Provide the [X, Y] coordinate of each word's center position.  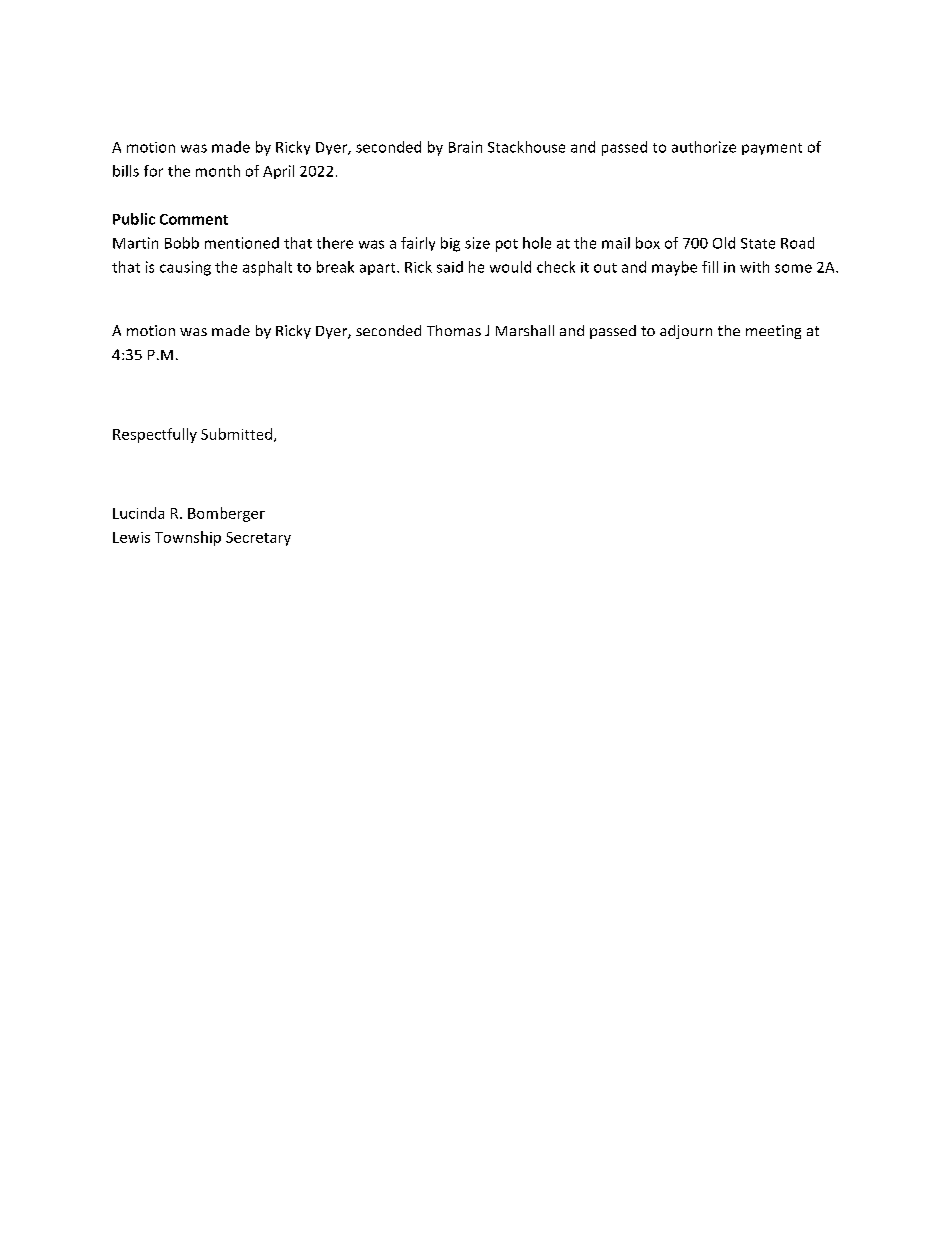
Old [724, 243]
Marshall [525, 330]
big [450, 244]
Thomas [454, 330]
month [218, 171]
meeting [773, 332]
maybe [674, 268]
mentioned [242, 243]
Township [188, 538]
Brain [465, 147]
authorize [704, 147]
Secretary [258, 539]
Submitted [236, 434]
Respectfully [155, 435]
